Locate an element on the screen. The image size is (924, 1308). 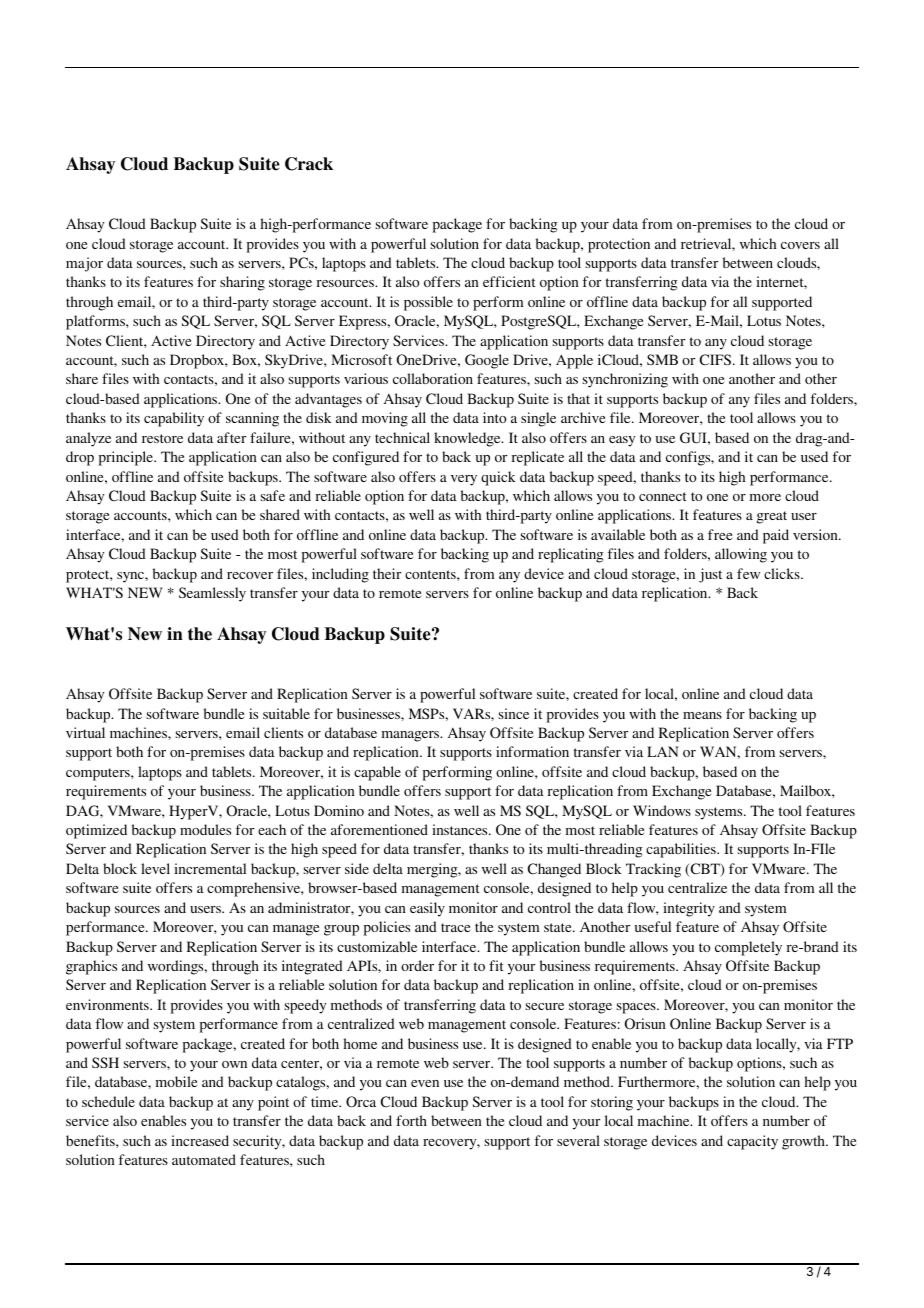
forth is located at coordinates (411, 1120).
